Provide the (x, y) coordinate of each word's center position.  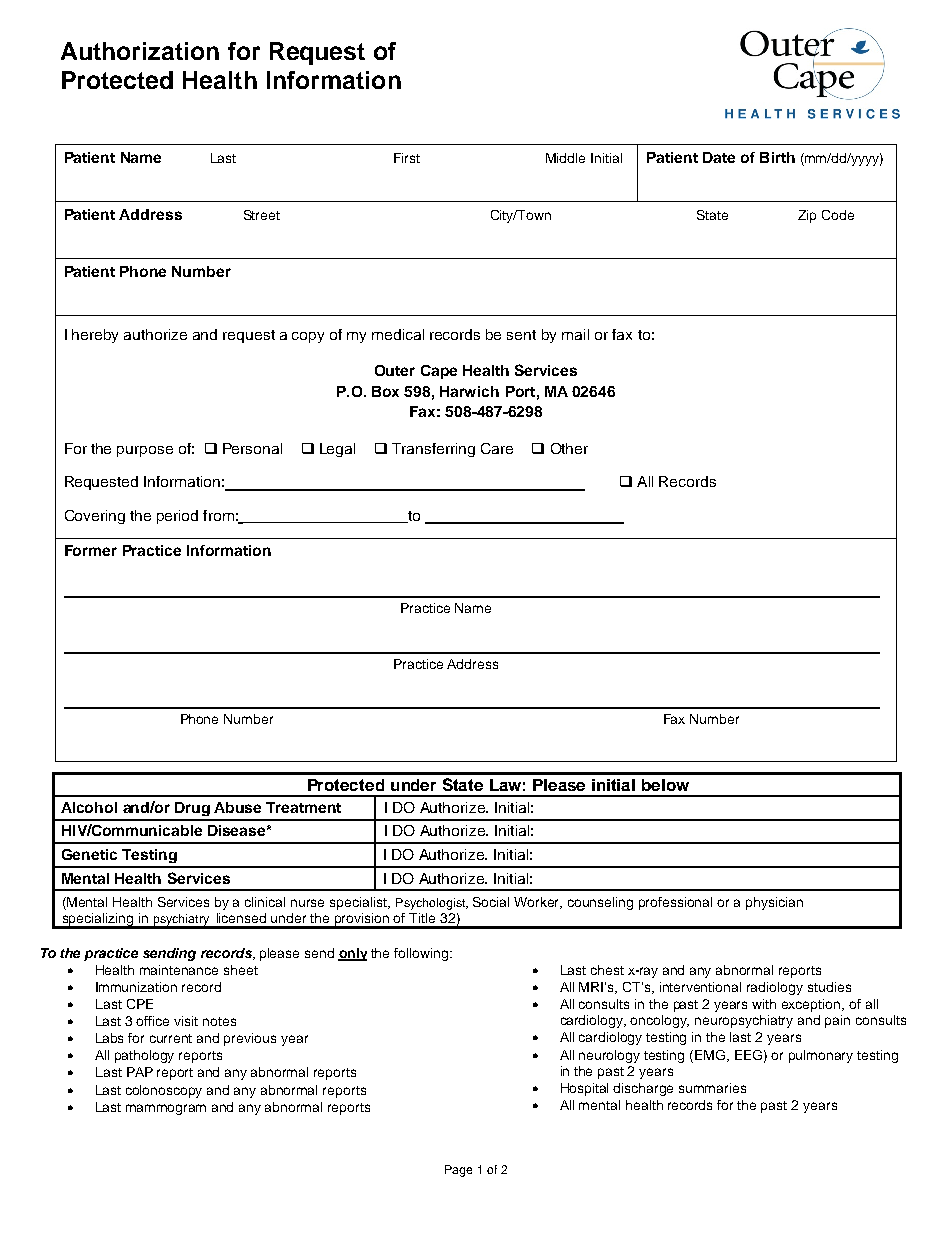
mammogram (166, 1109)
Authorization (140, 51)
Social (491, 902)
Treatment (303, 807)
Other (569, 448)
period (177, 517)
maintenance (179, 970)
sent (521, 335)
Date (719, 157)
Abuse (237, 807)
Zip (807, 216)
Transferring (433, 450)
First (407, 158)
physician (774, 903)
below (665, 785)
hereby (95, 336)
